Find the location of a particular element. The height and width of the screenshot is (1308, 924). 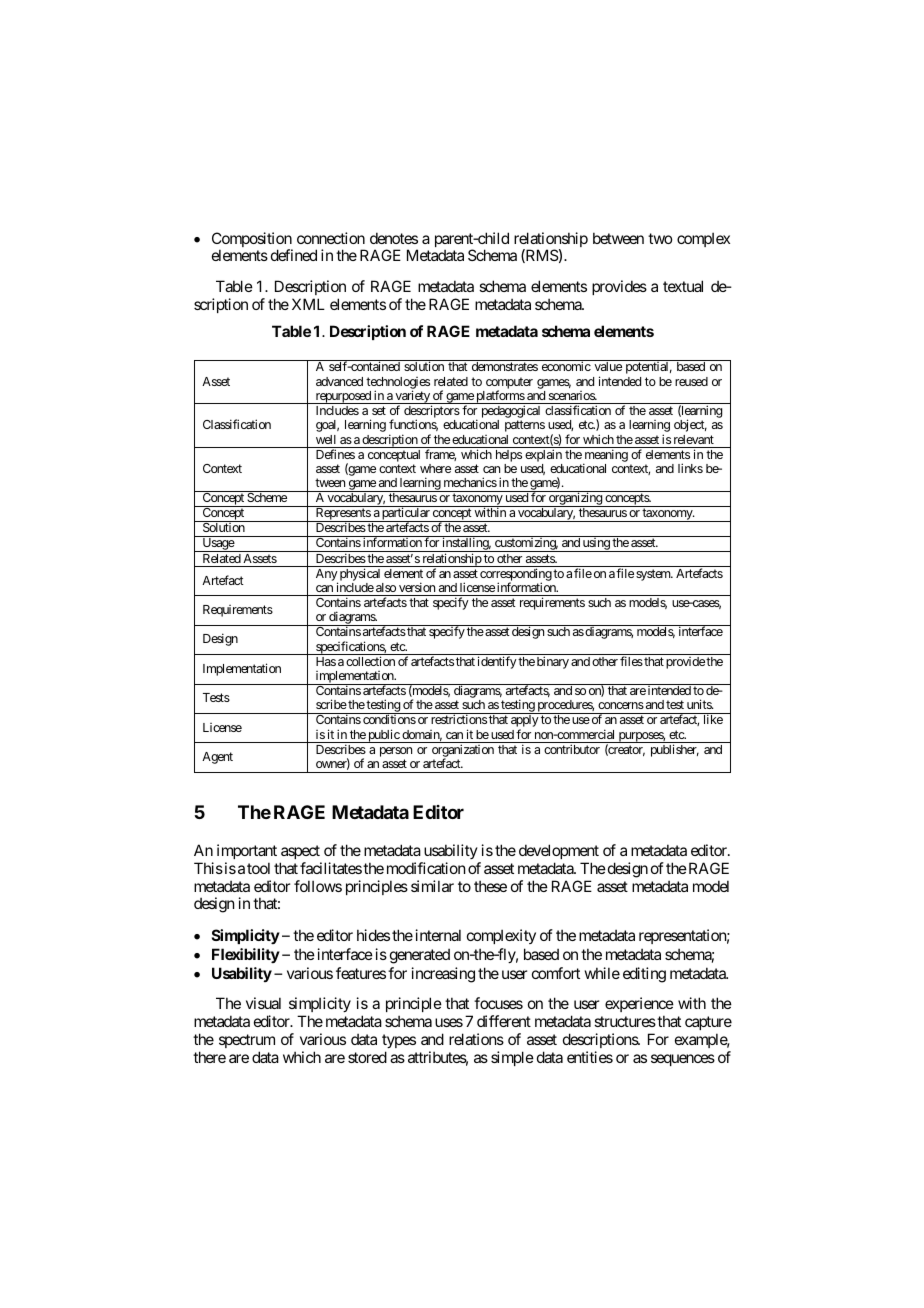

visual is located at coordinates (263, 1003).
